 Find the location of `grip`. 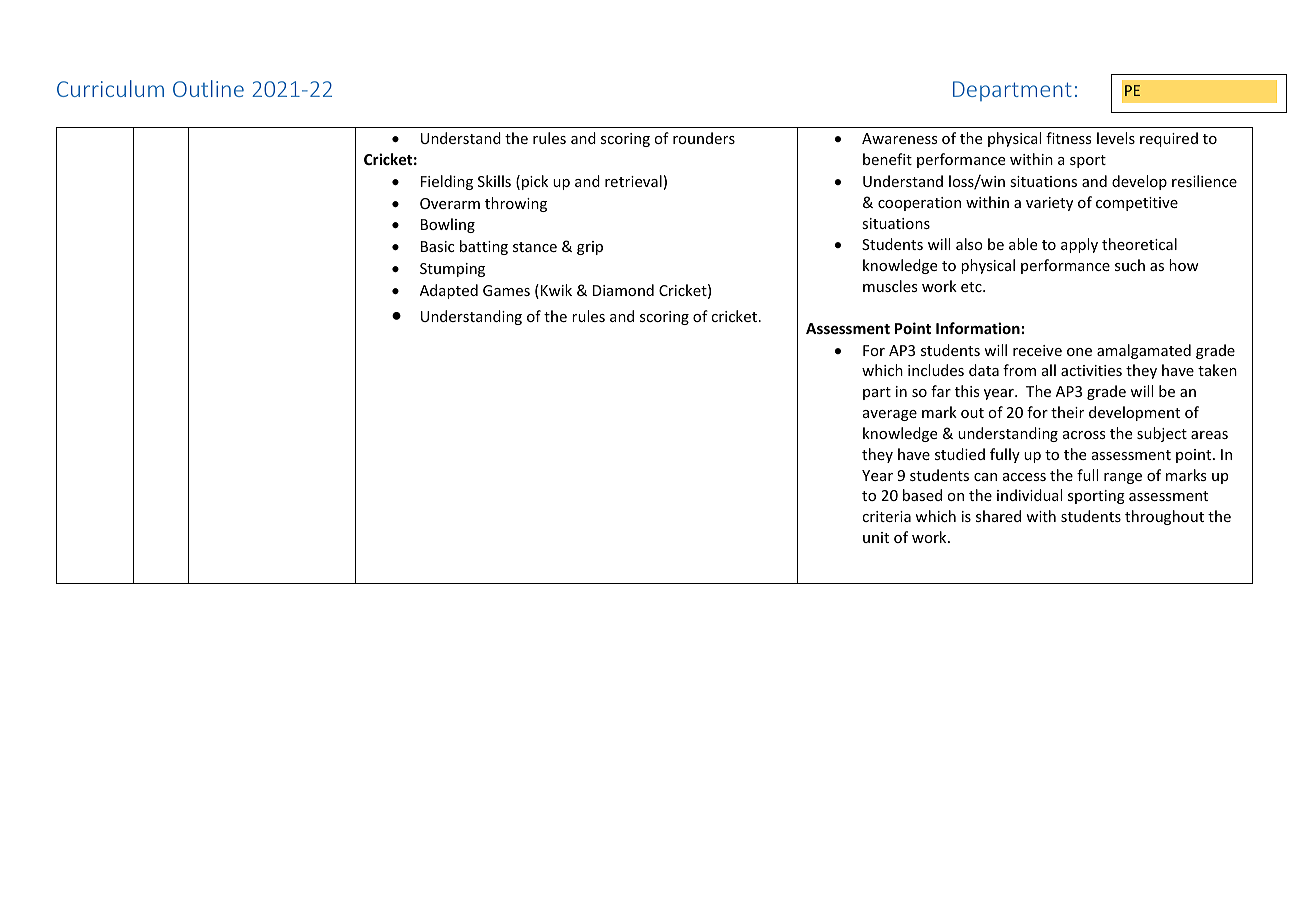

grip is located at coordinates (590, 248).
